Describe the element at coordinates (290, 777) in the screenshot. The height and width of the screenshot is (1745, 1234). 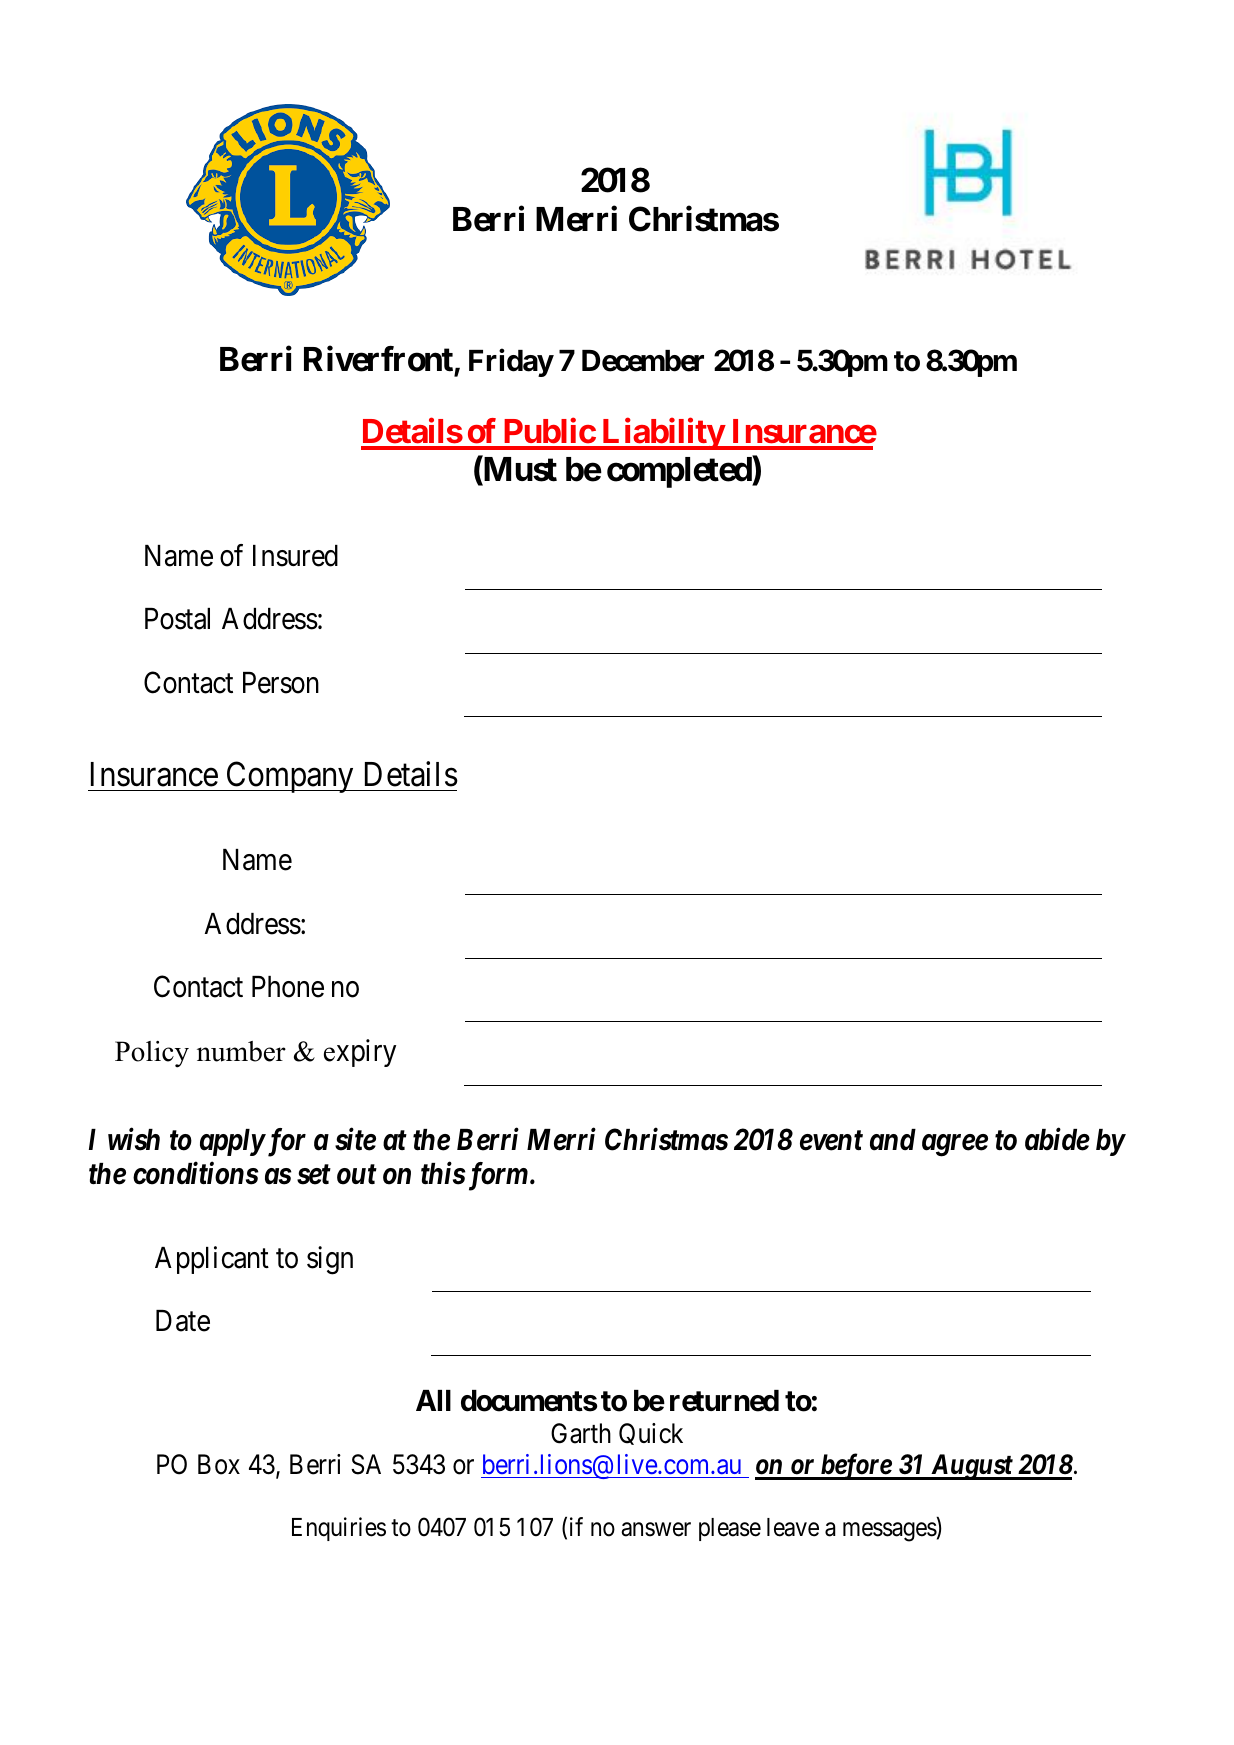
I see `Company` at that location.
